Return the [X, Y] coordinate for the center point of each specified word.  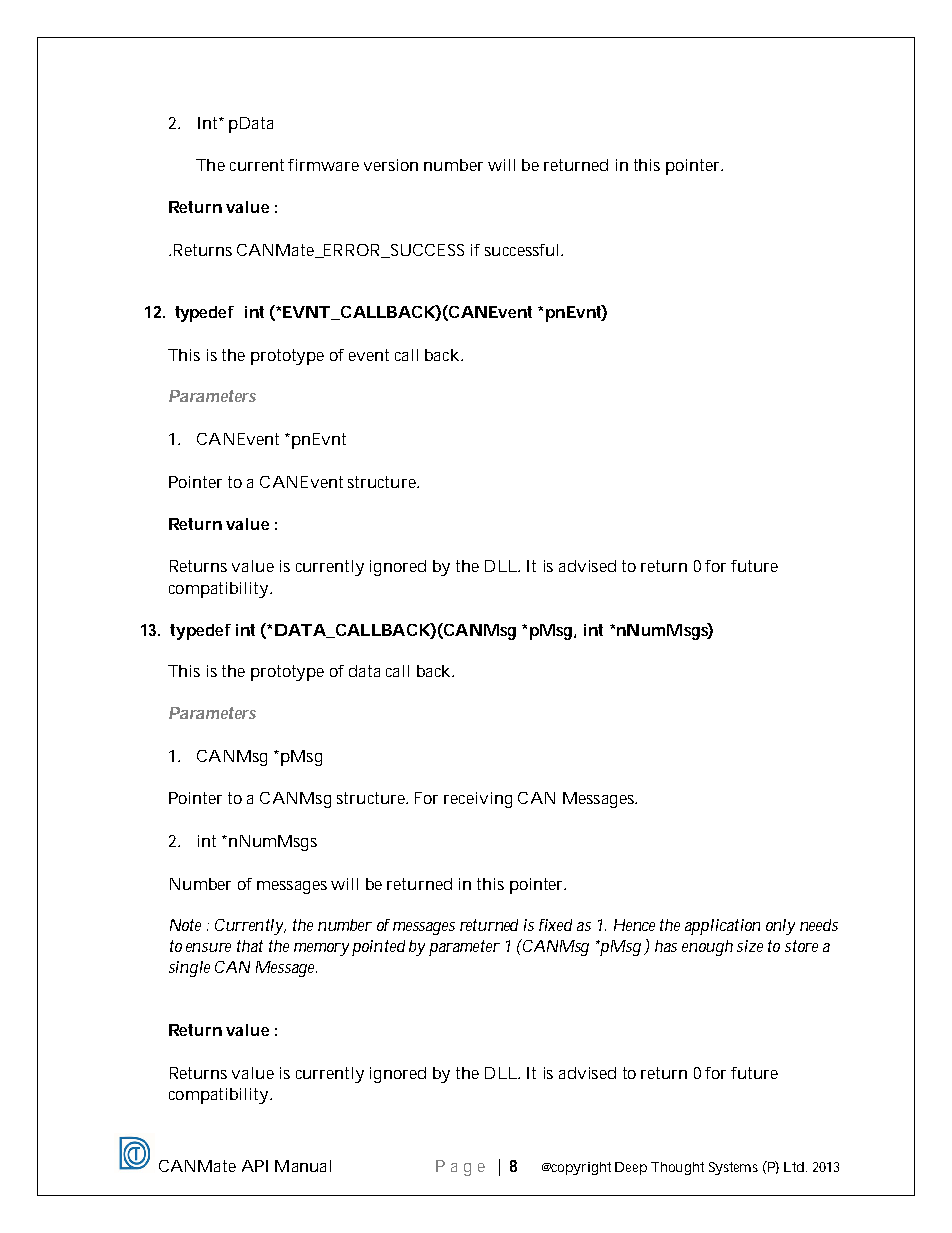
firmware [323, 165]
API [255, 1166]
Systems [733, 1168]
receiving [478, 800]
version [391, 165]
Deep [631, 1168]
